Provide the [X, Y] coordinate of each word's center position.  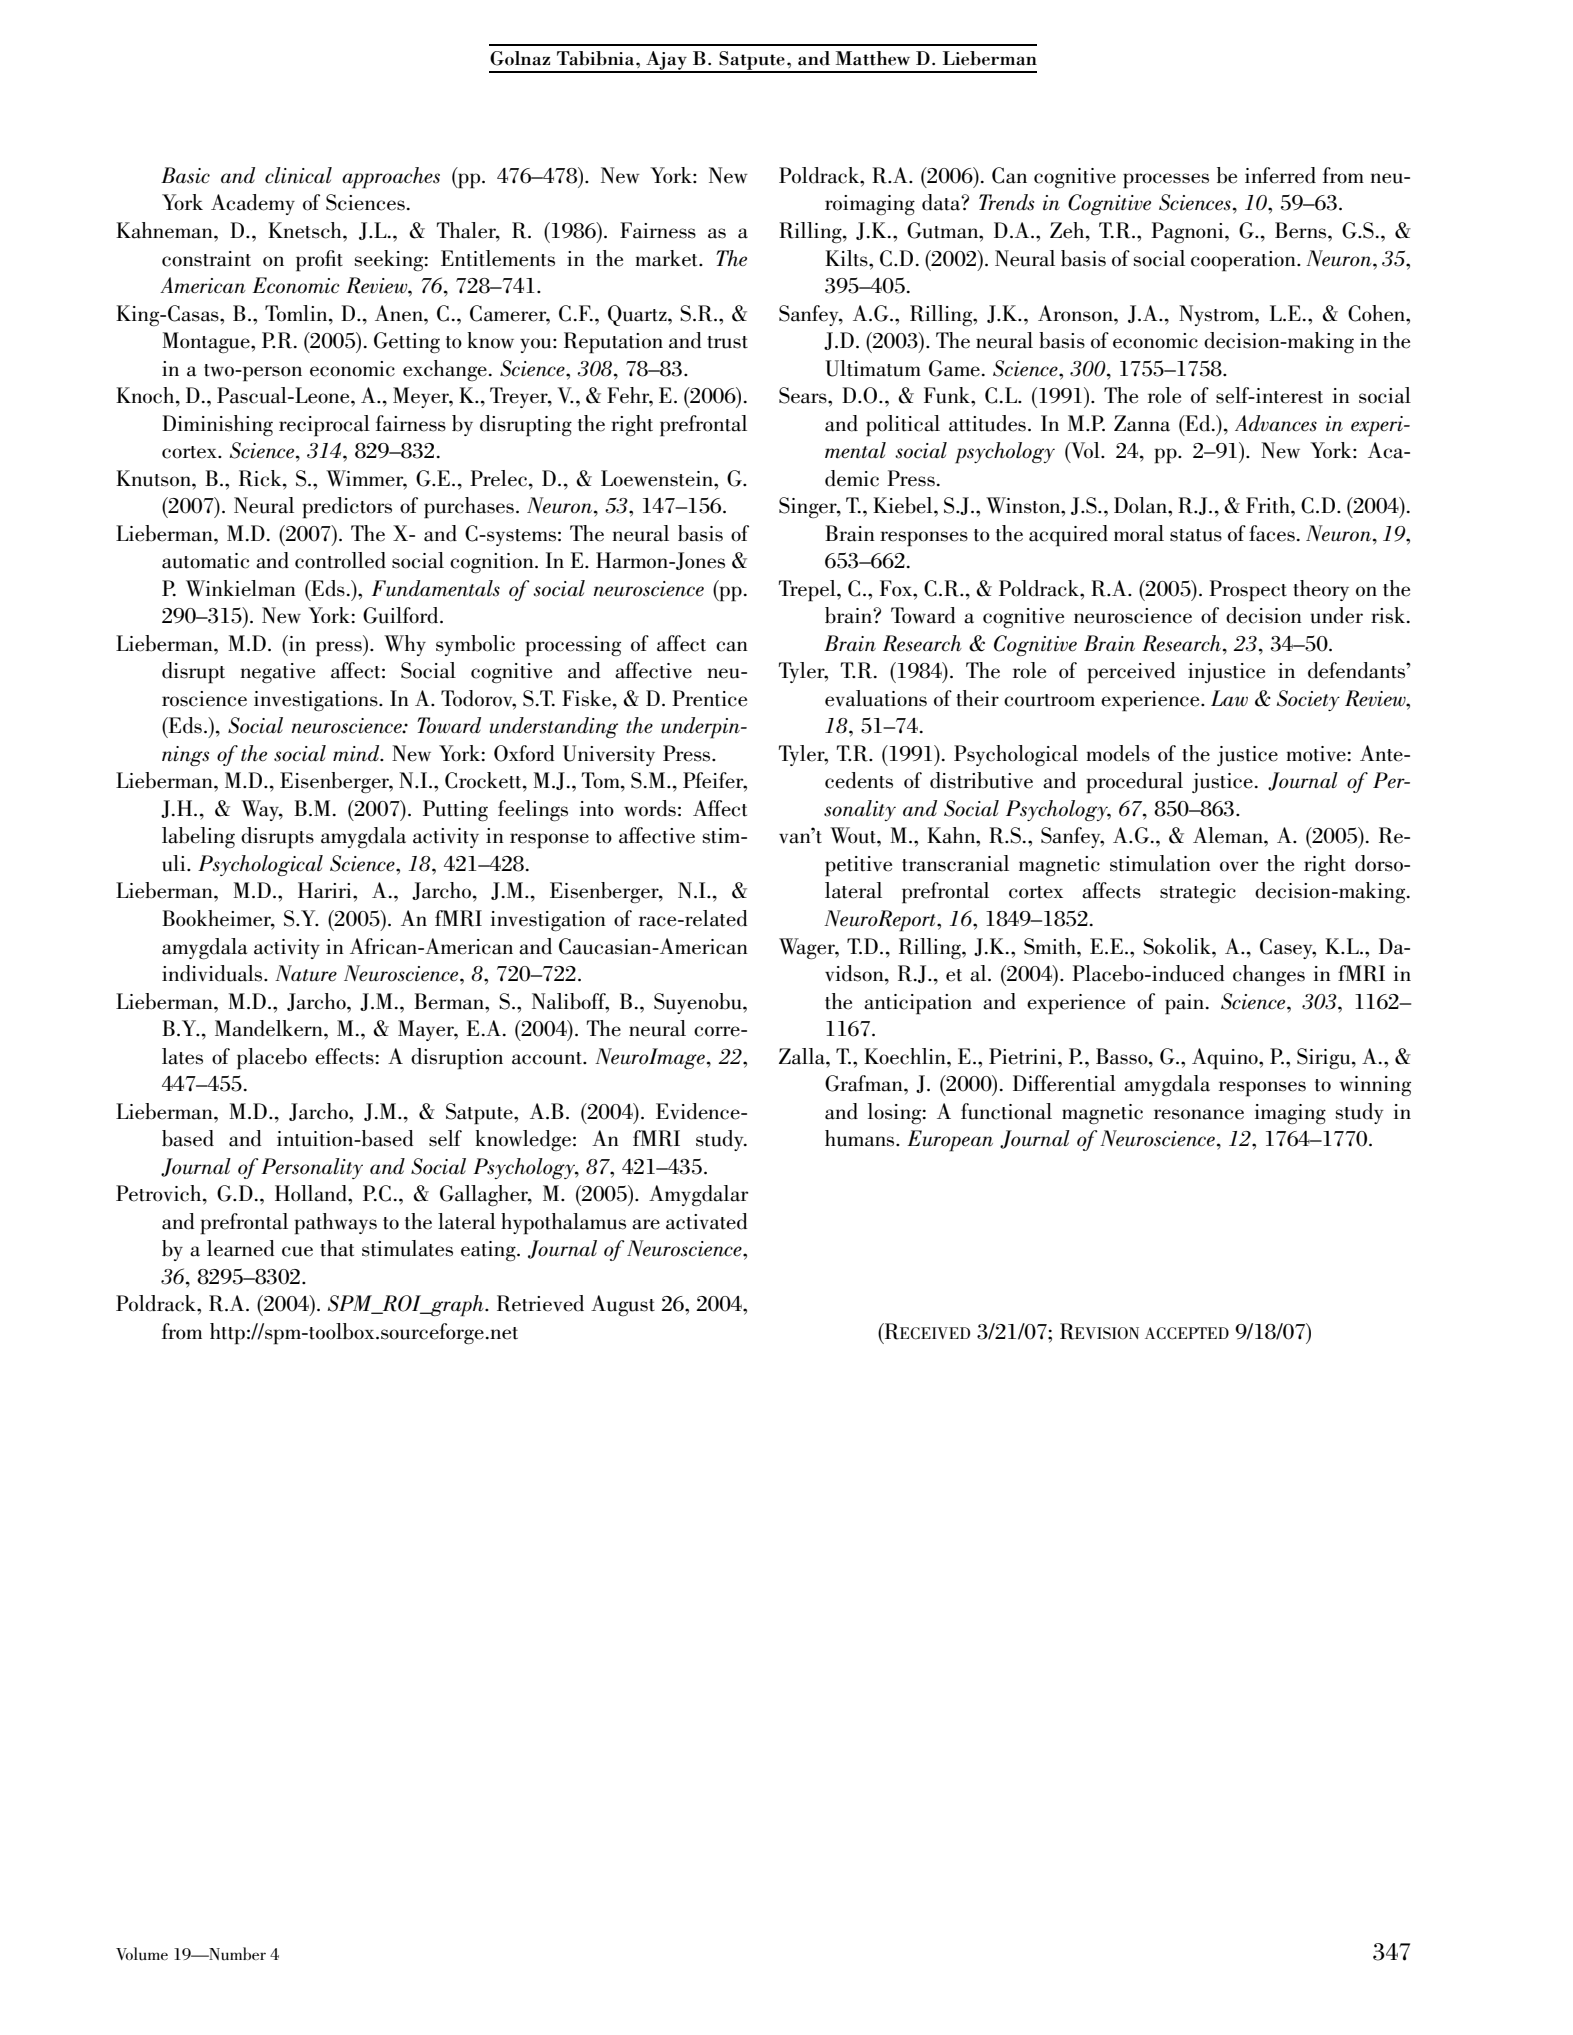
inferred [1280, 175]
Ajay [666, 61]
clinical [298, 175]
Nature [306, 973]
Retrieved [540, 1303]
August [623, 1305]
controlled [340, 560]
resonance [1199, 1114]
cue [297, 1251]
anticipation [918, 1004]
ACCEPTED [1187, 1333]
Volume [142, 1954]
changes [1269, 975]
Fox [897, 588]
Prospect [1248, 591]
